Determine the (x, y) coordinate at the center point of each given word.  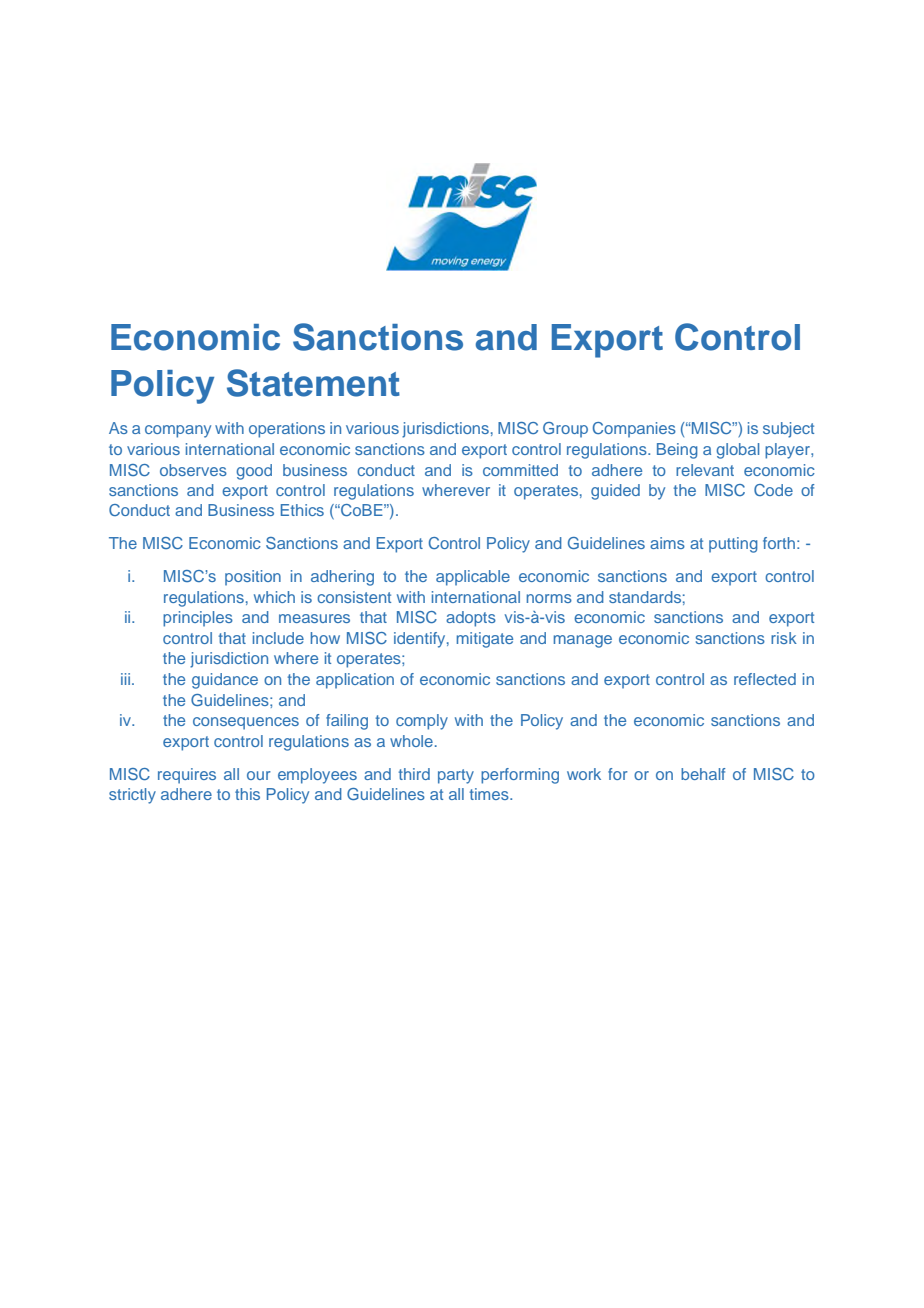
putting (733, 545)
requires (187, 776)
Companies (634, 430)
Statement (313, 383)
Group (565, 430)
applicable (473, 578)
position (253, 578)
